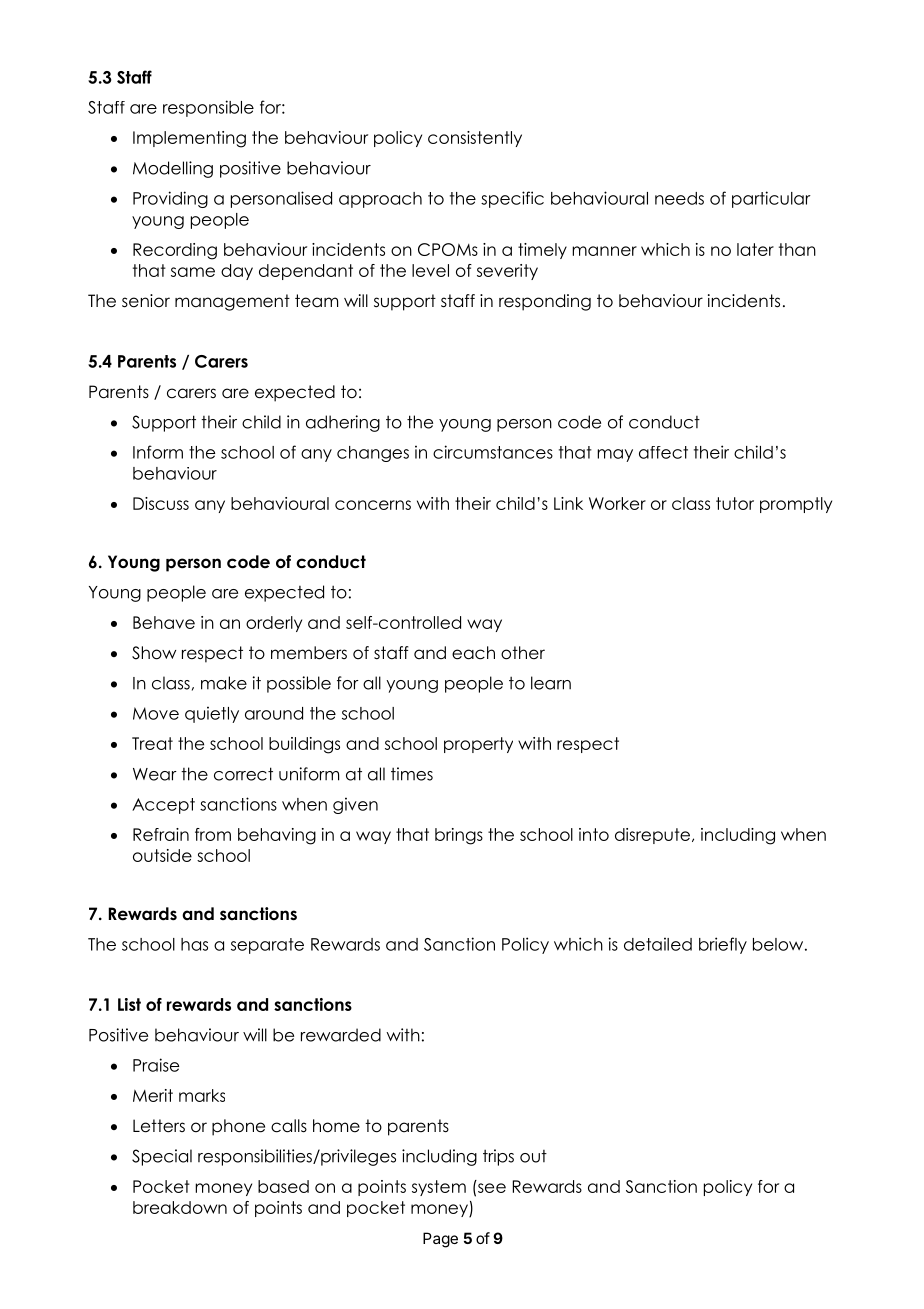  I want to click on consistently, so click(475, 139).
